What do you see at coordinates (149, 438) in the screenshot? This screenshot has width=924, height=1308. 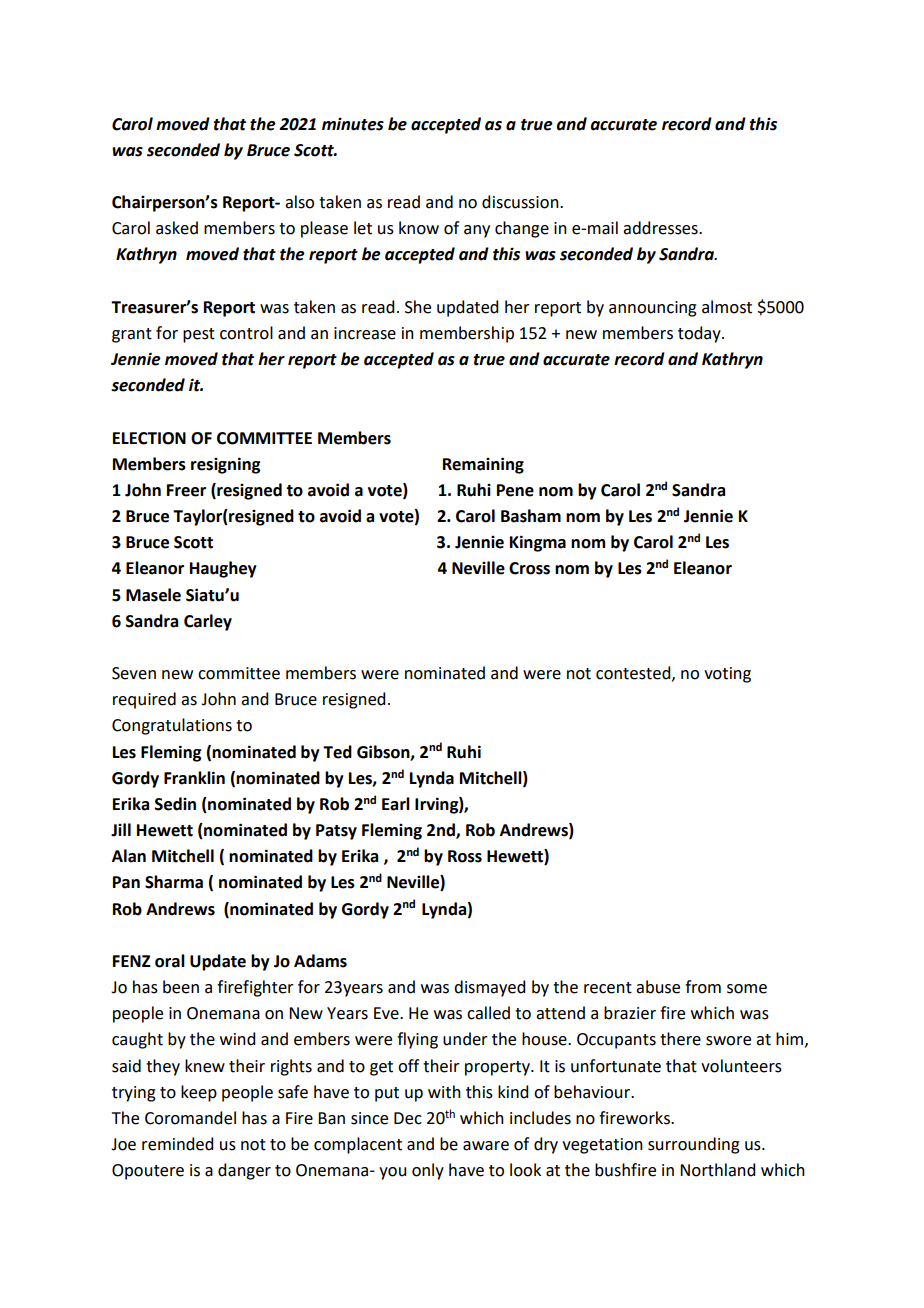 I see `ELECTION` at bounding box center [149, 438].
